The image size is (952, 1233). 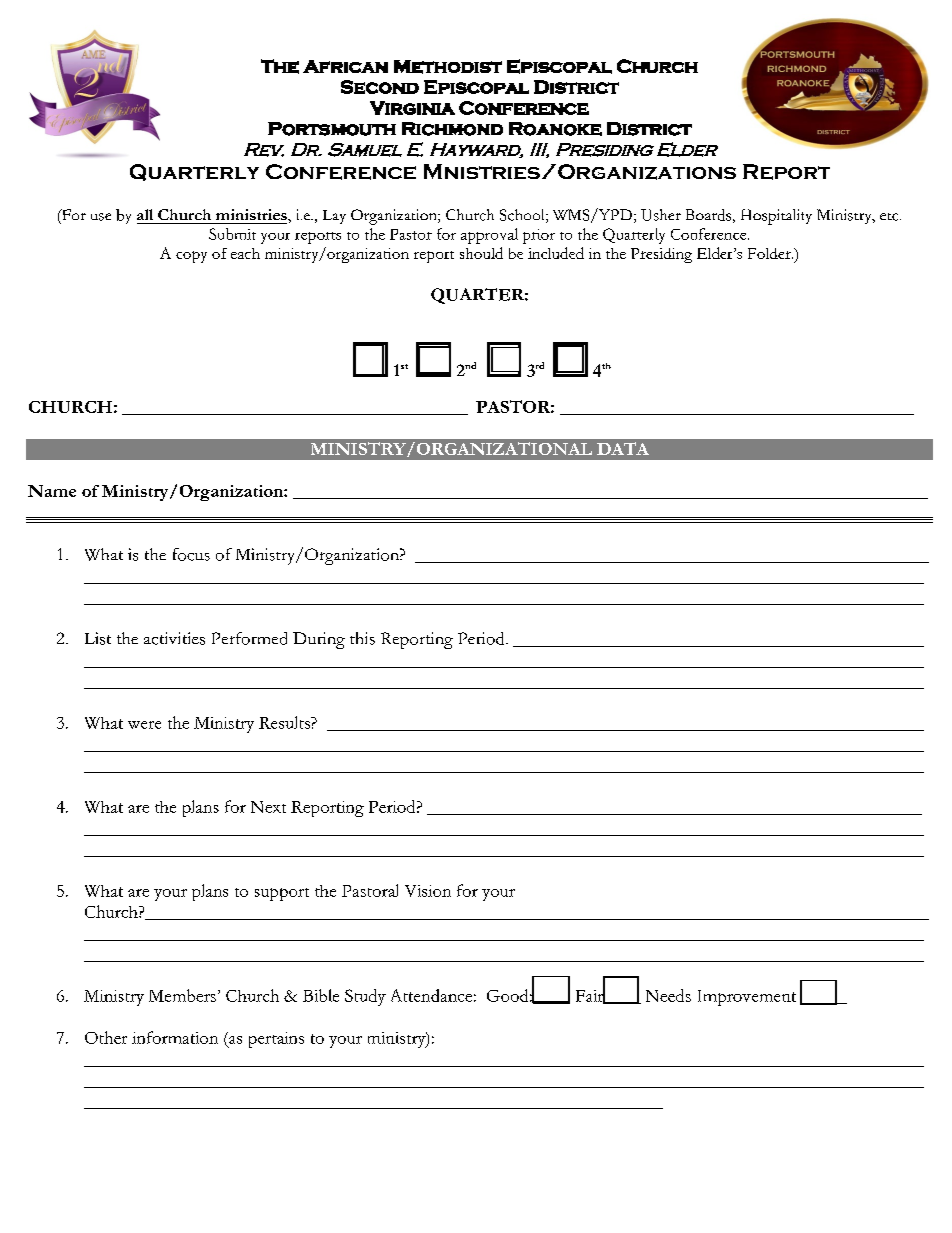 I want to click on Improvement, so click(x=747, y=998).
